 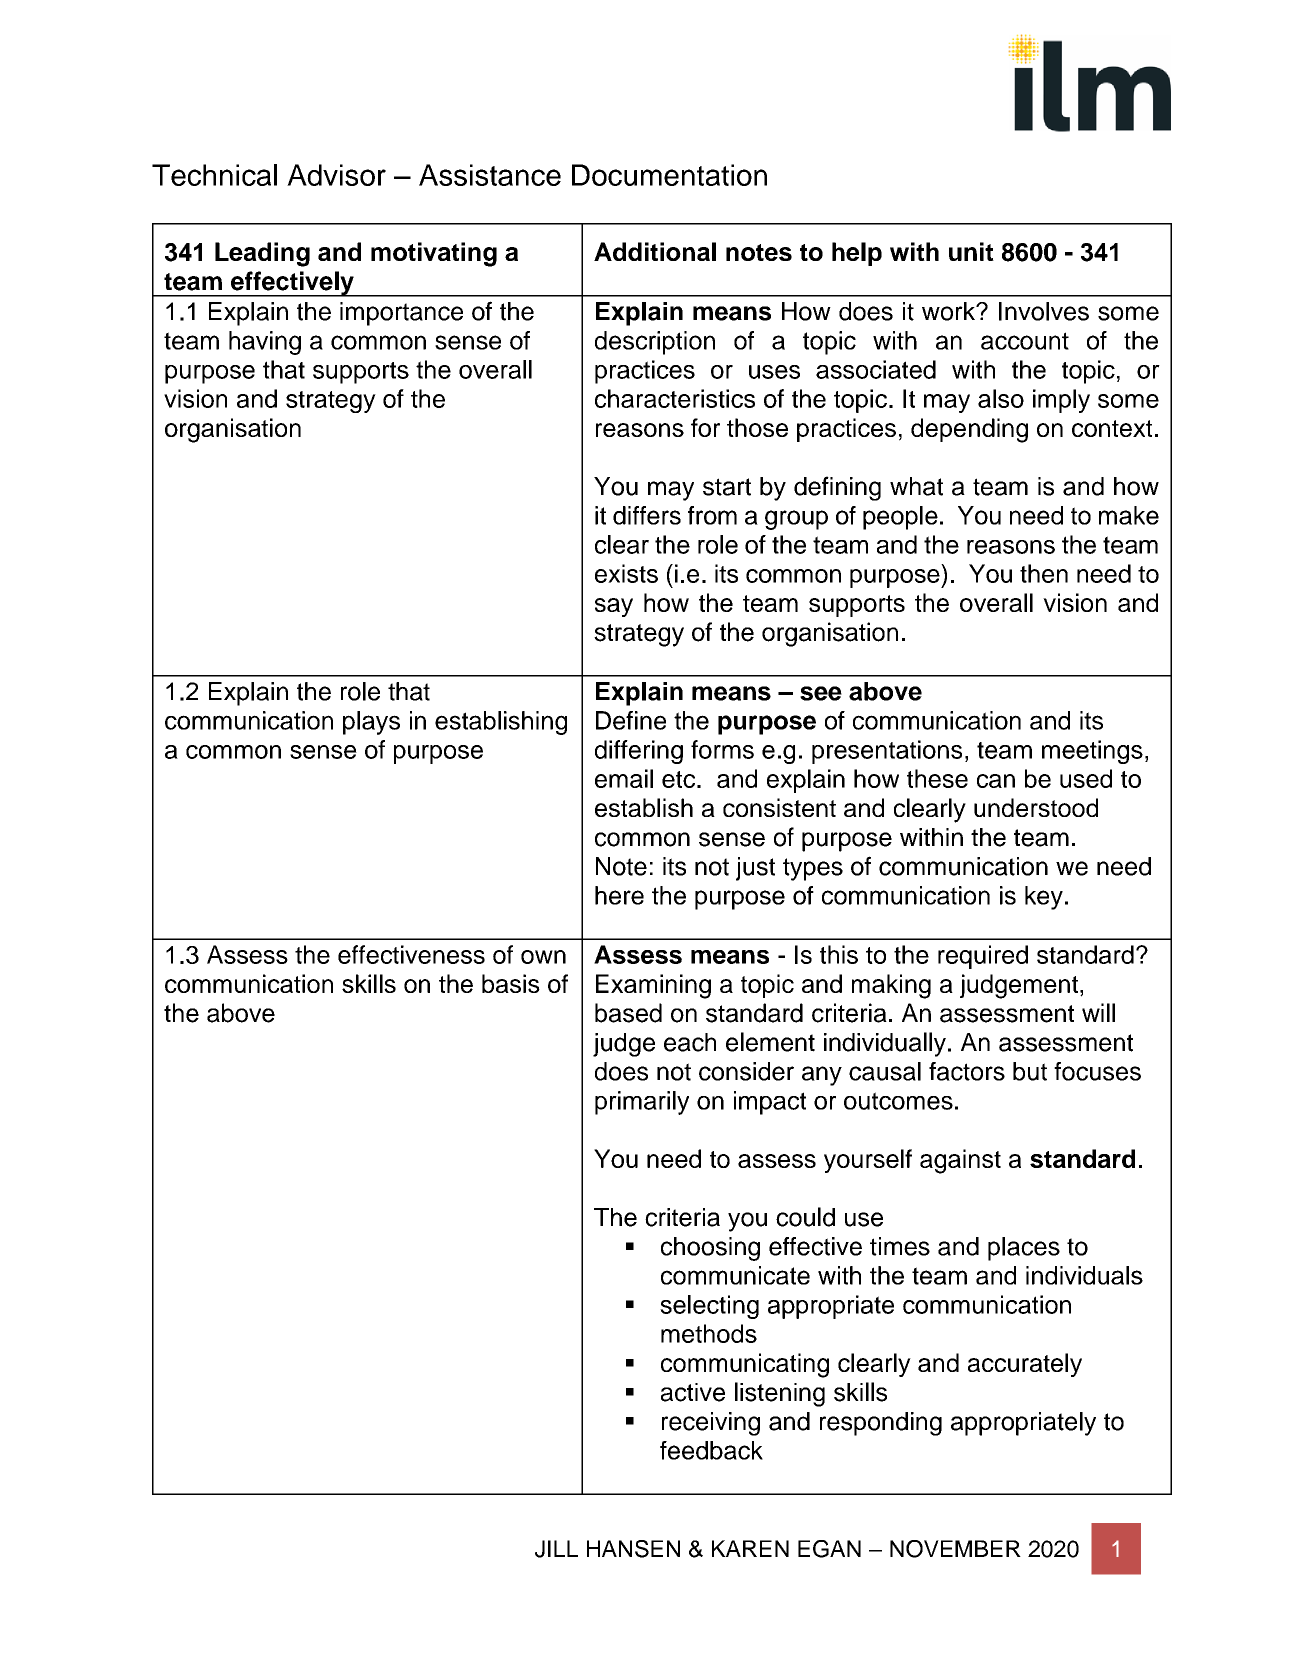 What do you see at coordinates (371, 723) in the screenshot?
I see `plays` at bounding box center [371, 723].
